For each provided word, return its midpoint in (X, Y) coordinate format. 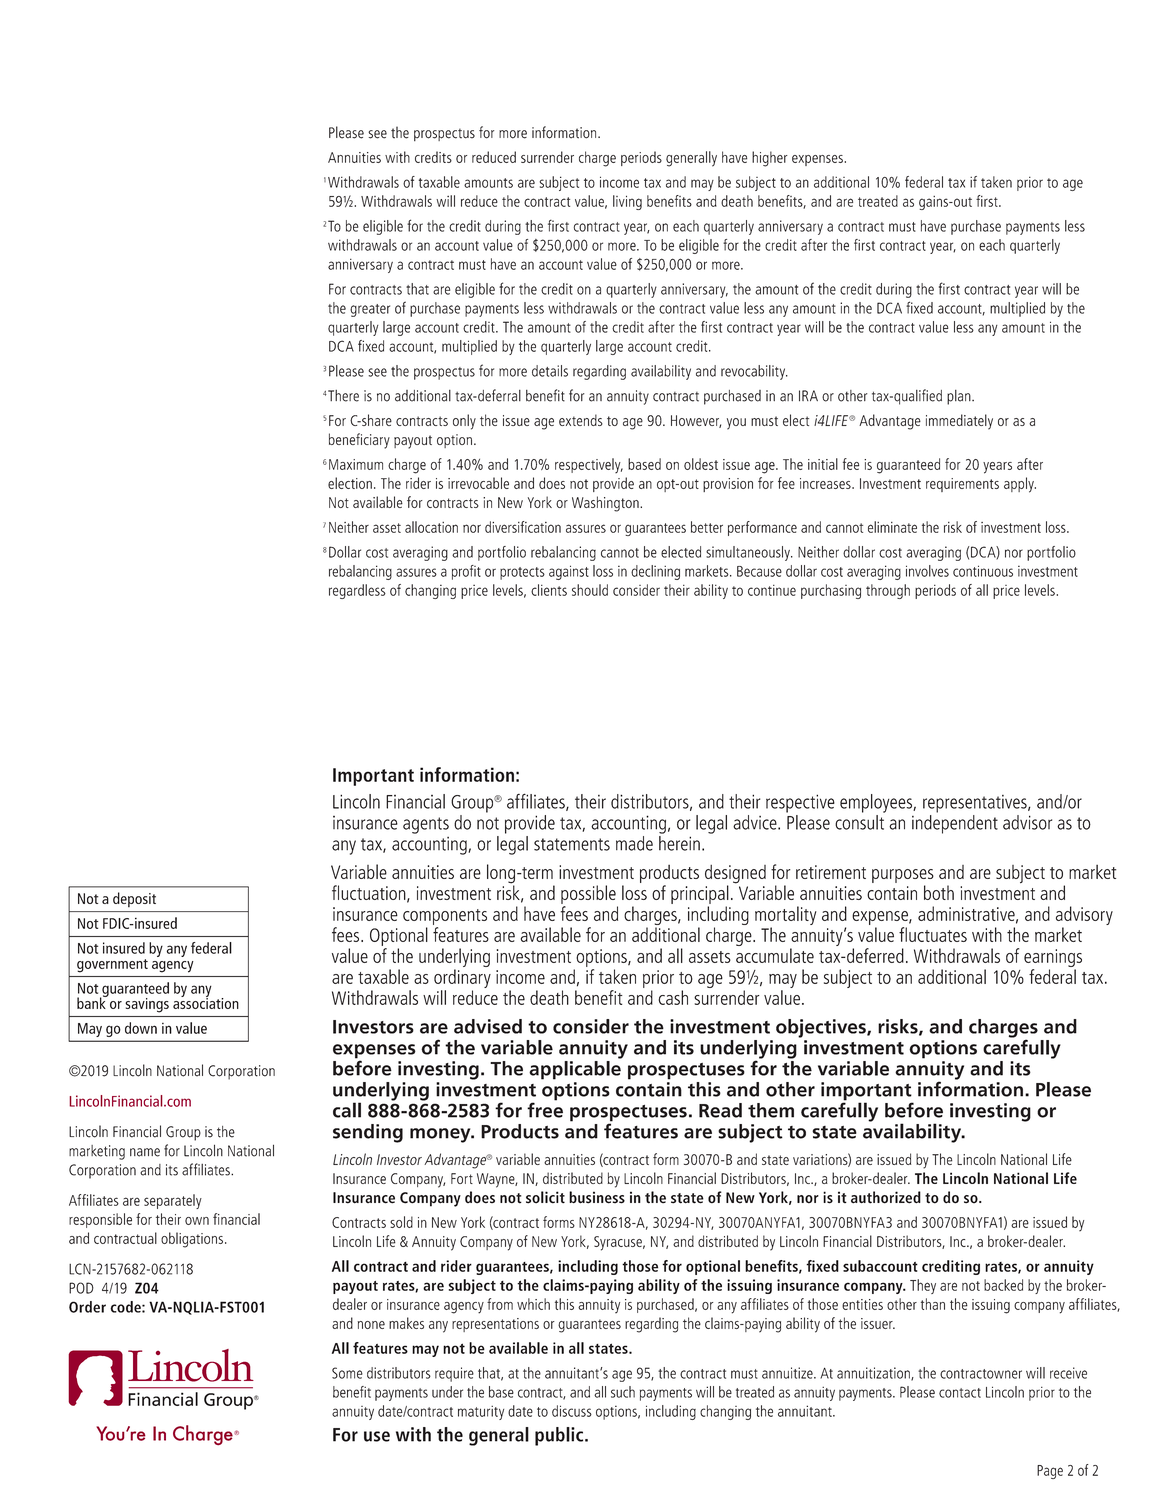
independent (955, 824)
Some (347, 1373)
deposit (134, 899)
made (634, 843)
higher (770, 159)
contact (960, 1393)
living (627, 202)
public (560, 1436)
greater (370, 310)
